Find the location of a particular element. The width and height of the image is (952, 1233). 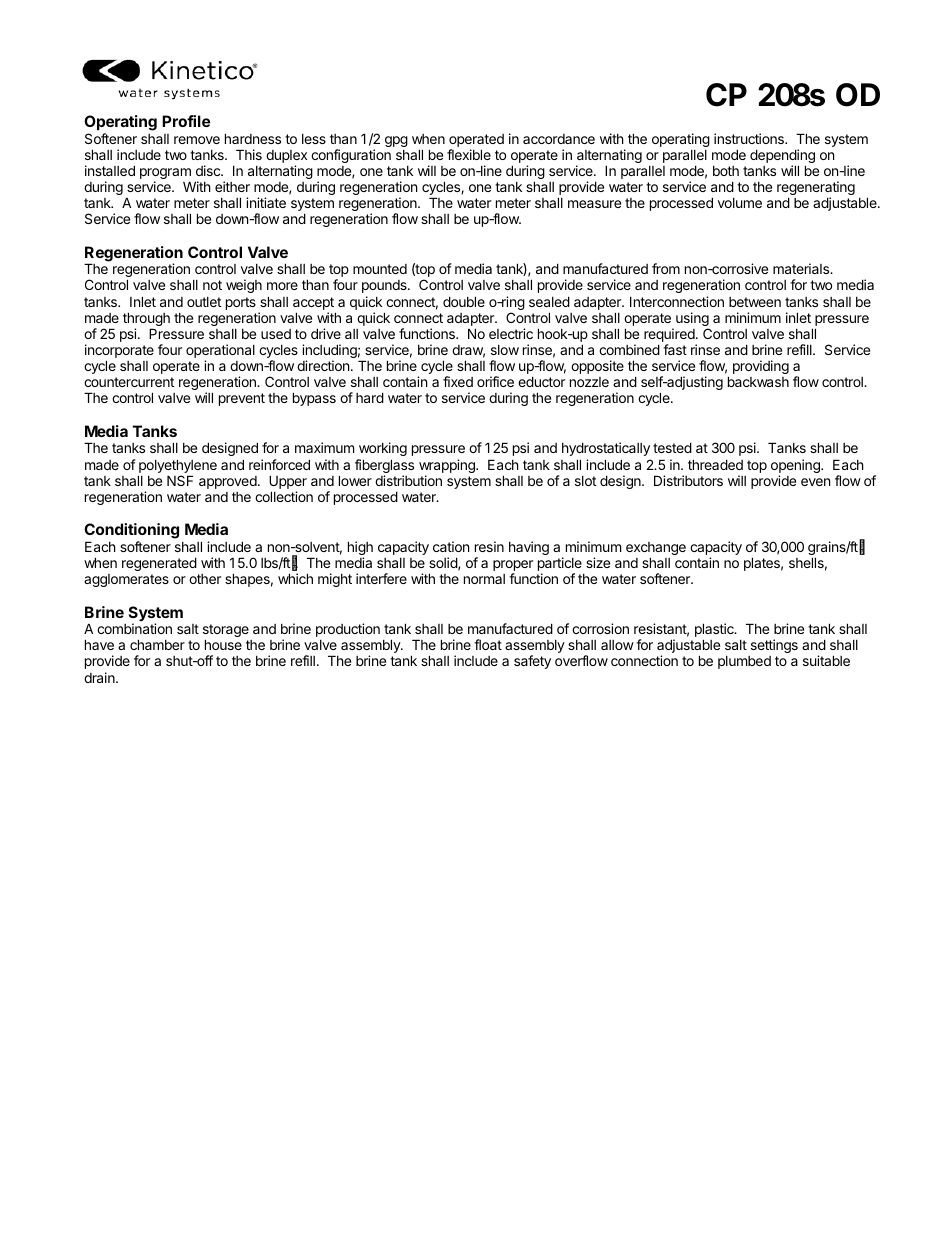

materials is located at coordinates (802, 268).
